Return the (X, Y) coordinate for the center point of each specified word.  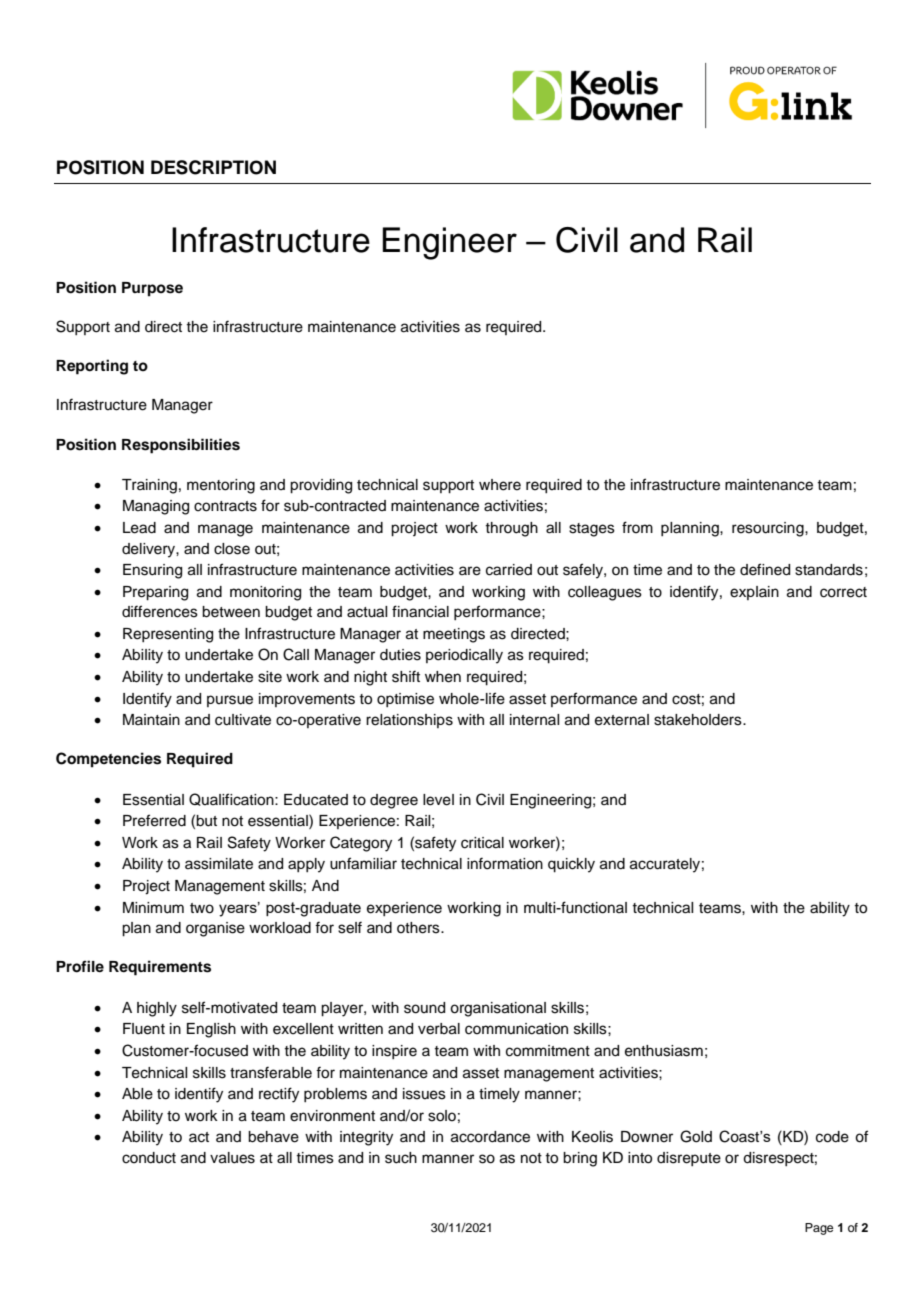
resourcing (769, 529)
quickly (571, 865)
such (401, 1158)
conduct (149, 1158)
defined (765, 569)
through (511, 529)
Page (819, 1229)
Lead (139, 528)
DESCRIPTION (213, 167)
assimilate (219, 864)
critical (482, 843)
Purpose (152, 289)
